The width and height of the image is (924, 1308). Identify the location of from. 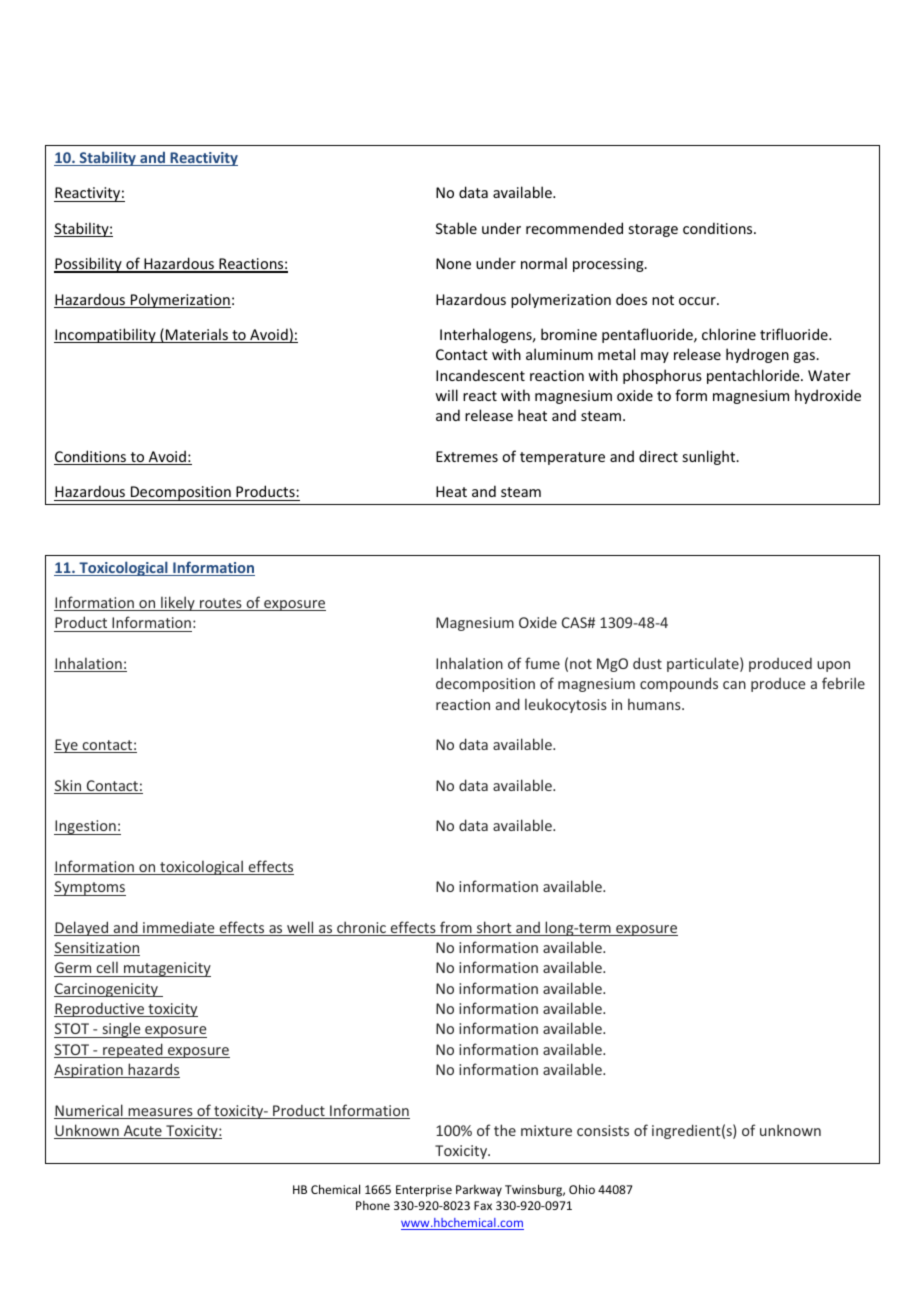
(456, 928).
